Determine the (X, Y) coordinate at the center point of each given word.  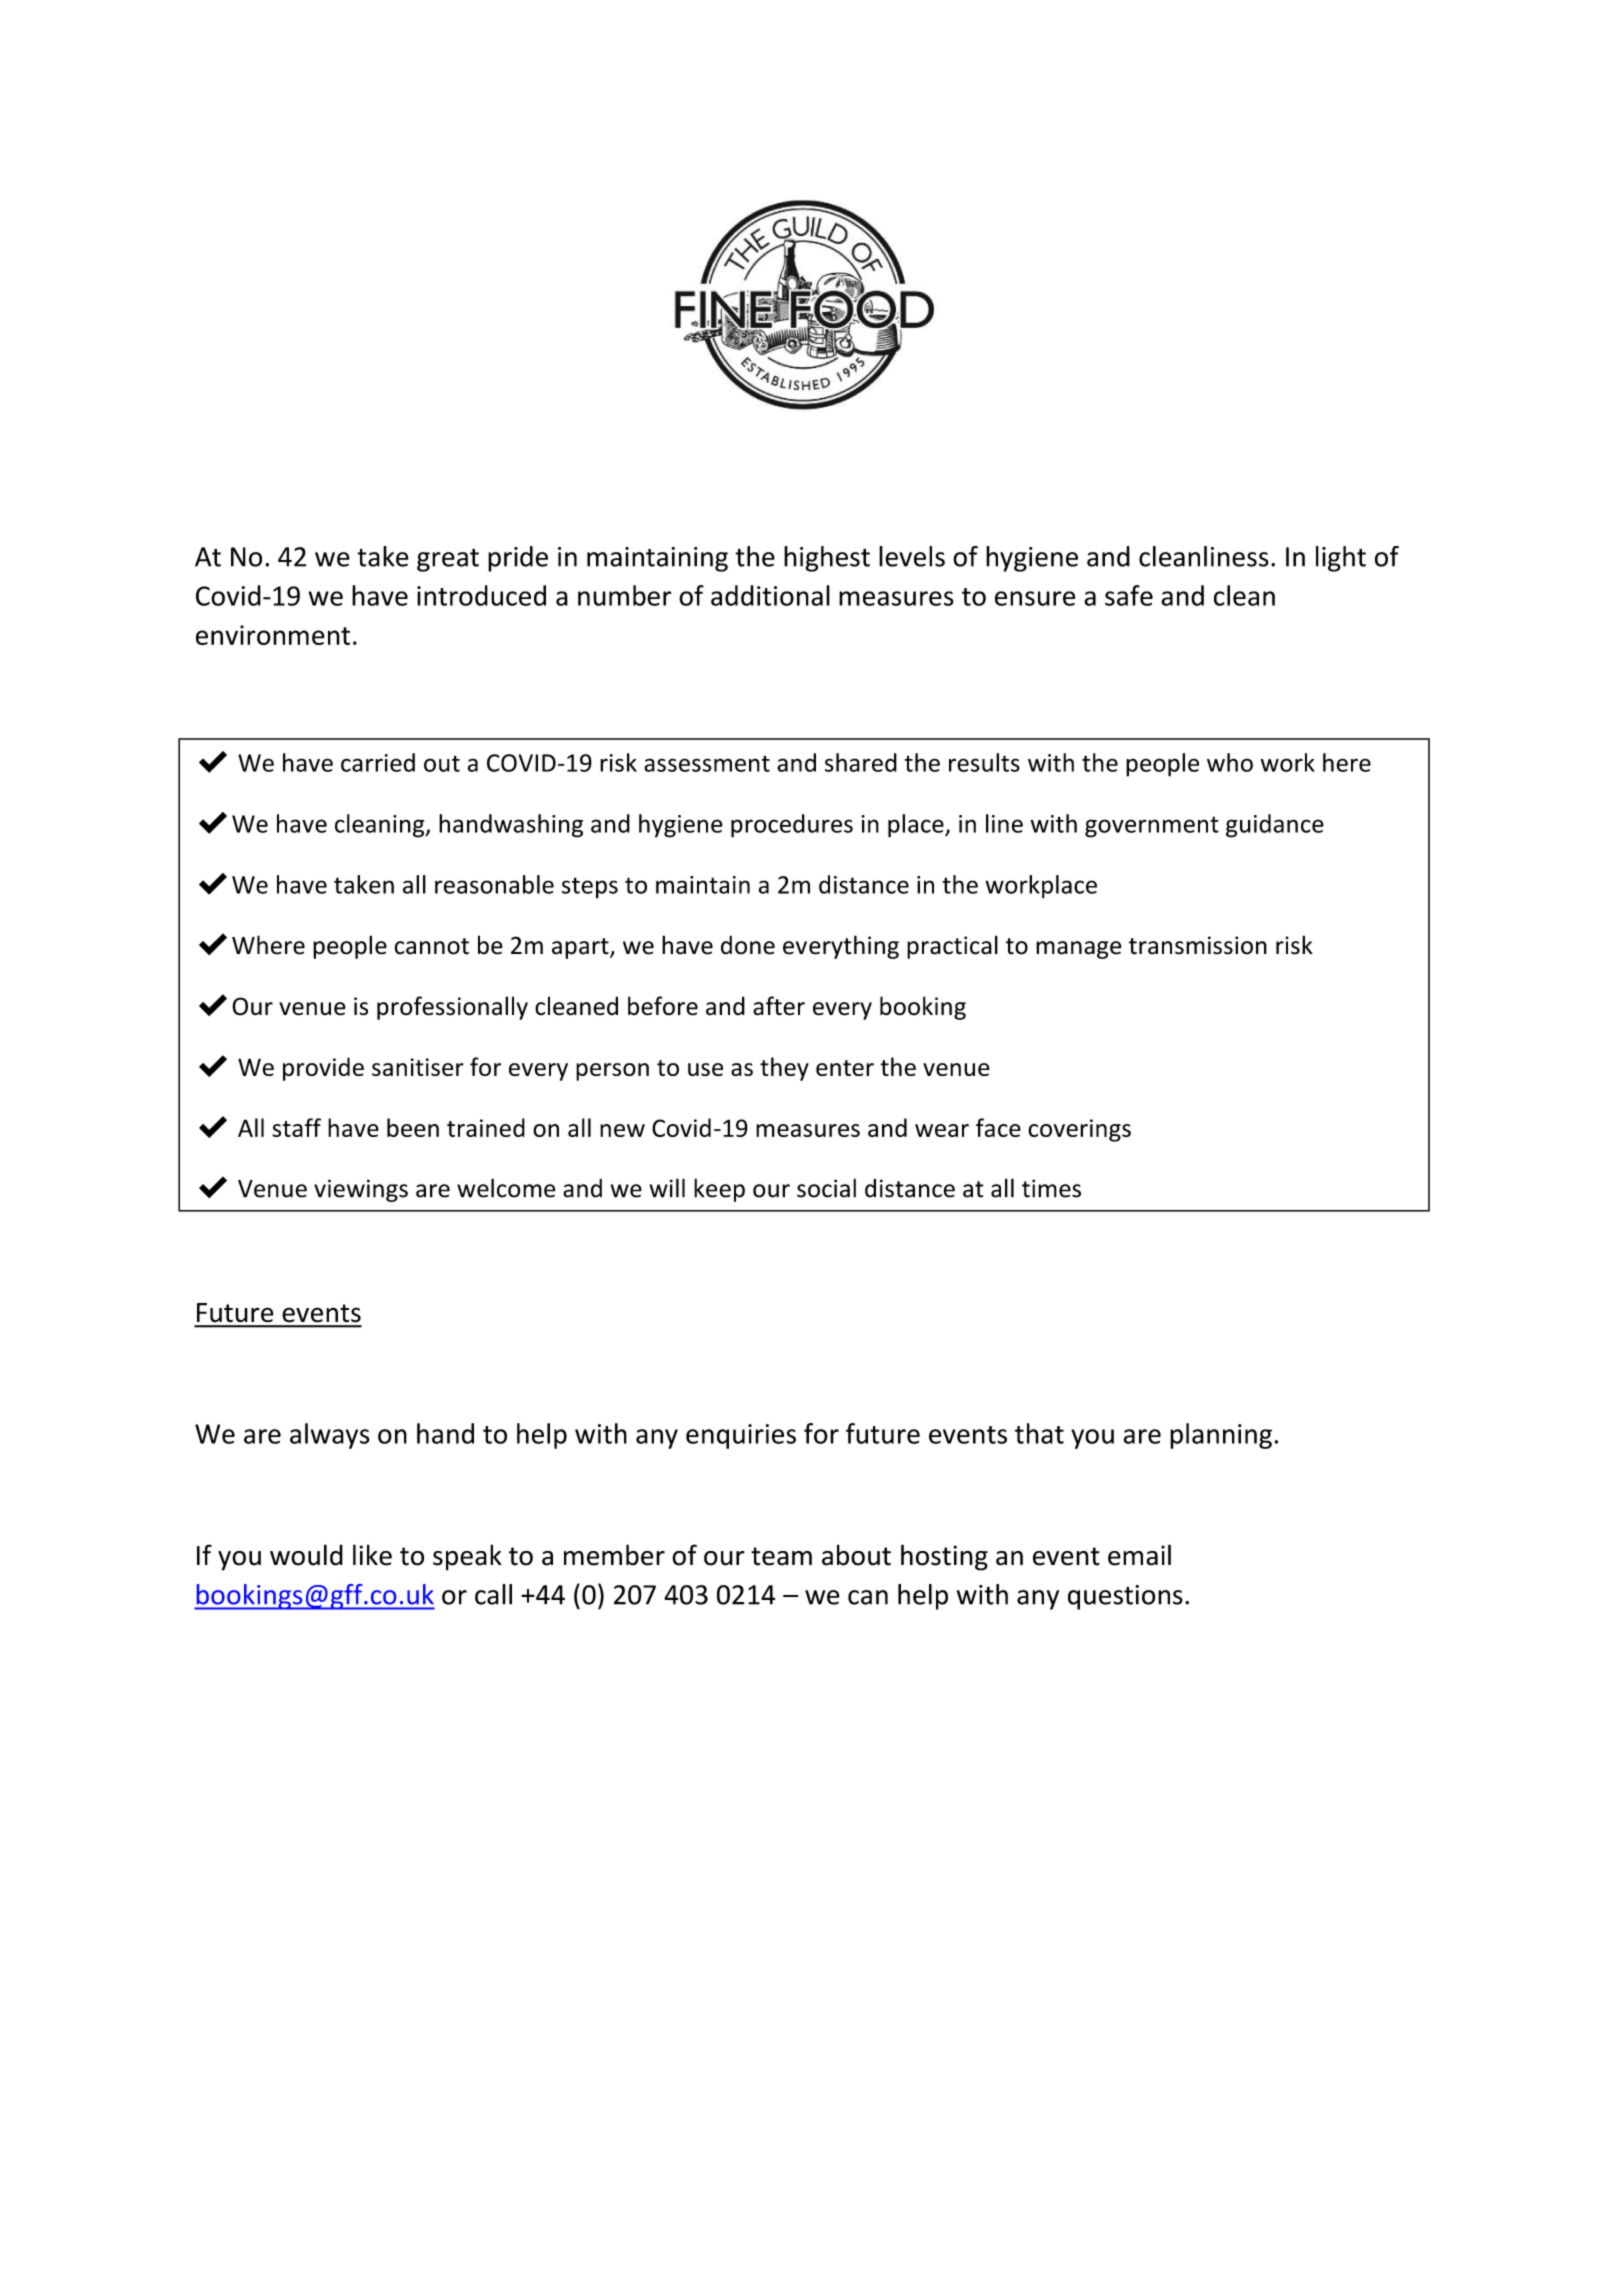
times (1051, 1188)
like (372, 1555)
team (781, 1556)
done (748, 945)
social (826, 1188)
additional (770, 595)
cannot (431, 946)
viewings (361, 1190)
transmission (1198, 945)
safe (1129, 595)
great (448, 560)
